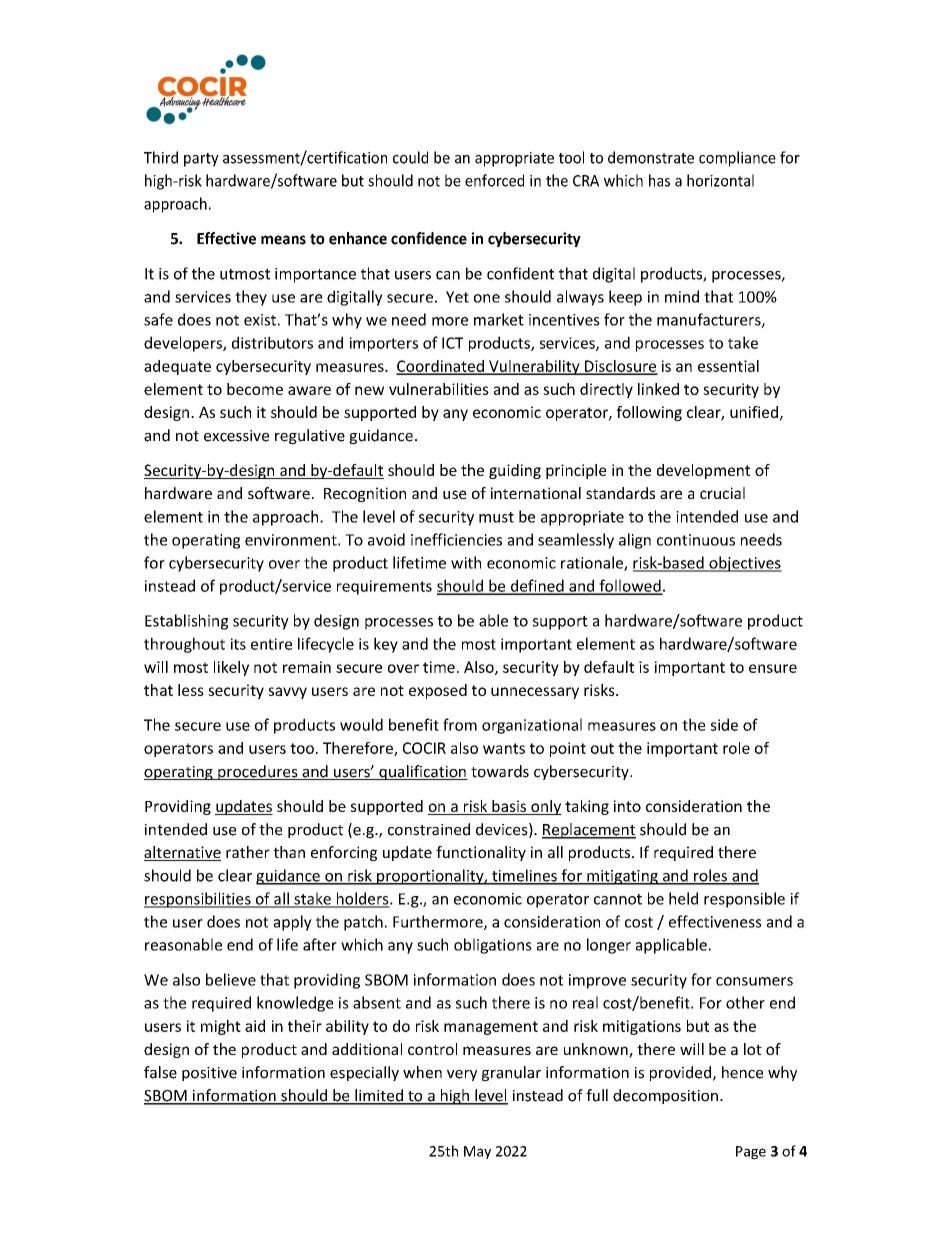  What do you see at coordinates (201, 160) in the screenshot?
I see `party` at bounding box center [201, 160].
